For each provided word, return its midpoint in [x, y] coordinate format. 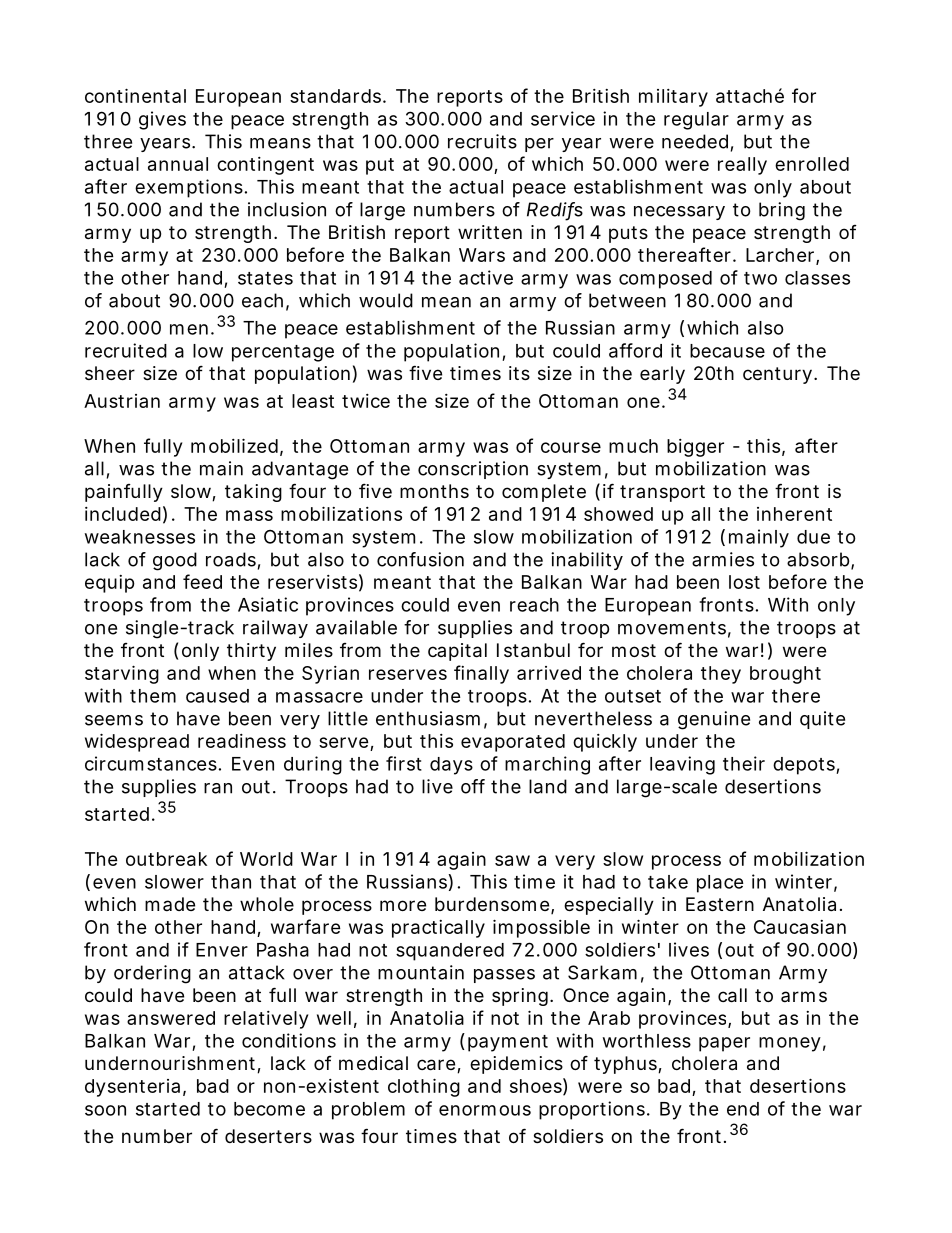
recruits [482, 141]
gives [162, 120]
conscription [473, 470]
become [269, 1109]
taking [253, 493]
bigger [695, 448]
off [473, 786]
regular [696, 121]
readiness [242, 741]
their [744, 763]
